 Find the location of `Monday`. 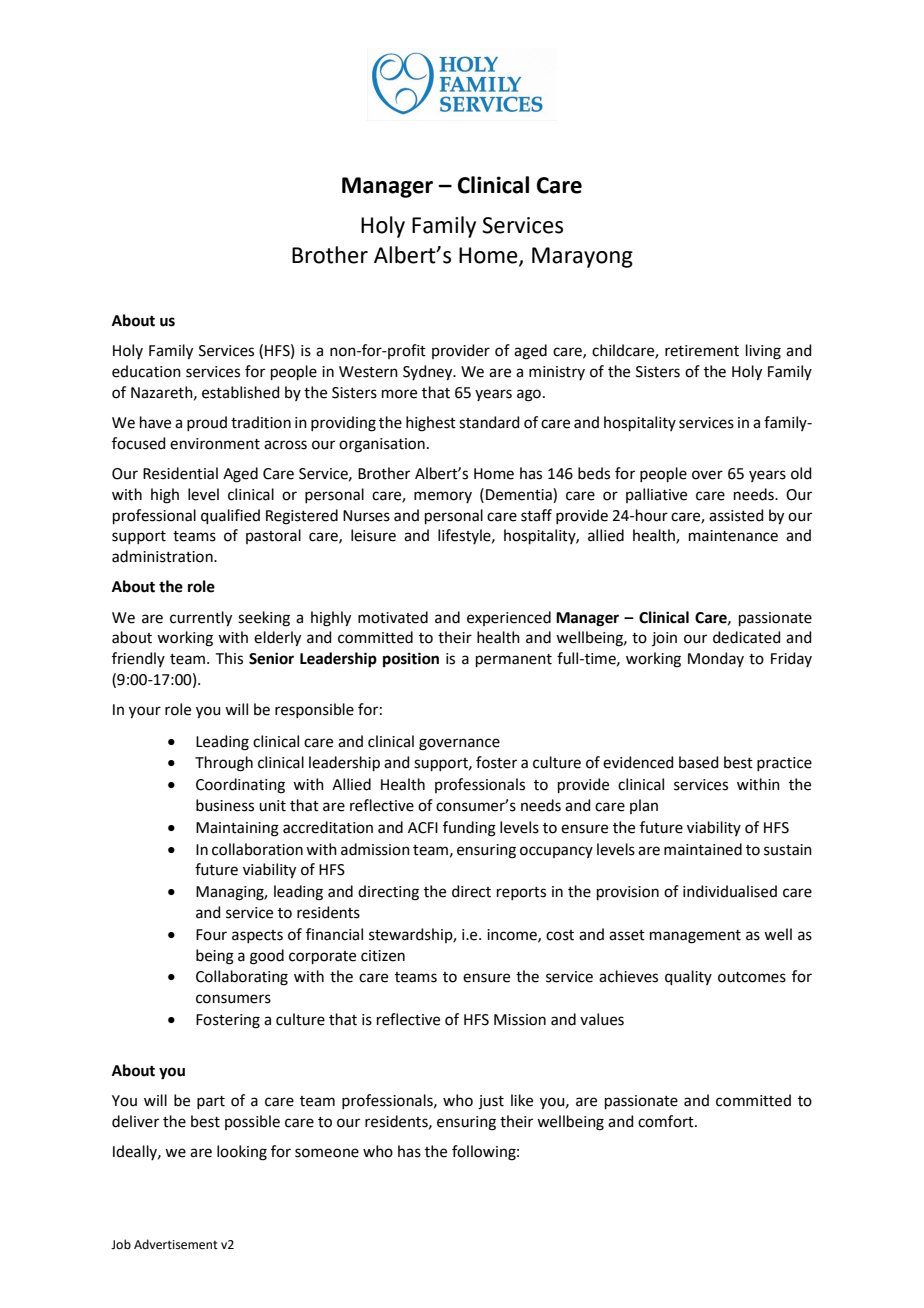

Monday is located at coordinates (716, 659).
